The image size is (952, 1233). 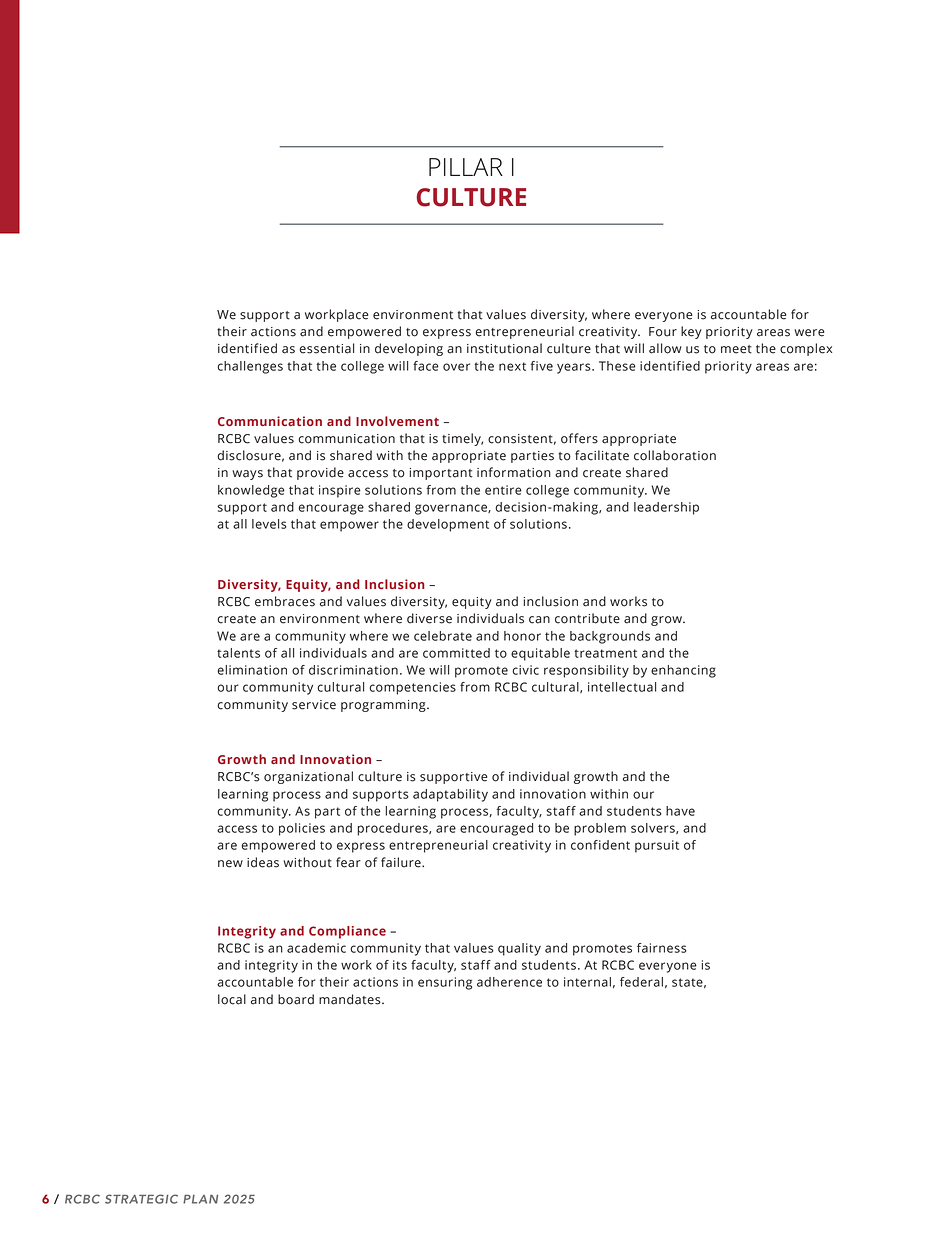 What do you see at coordinates (691, 332) in the screenshot?
I see `key` at bounding box center [691, 332].
